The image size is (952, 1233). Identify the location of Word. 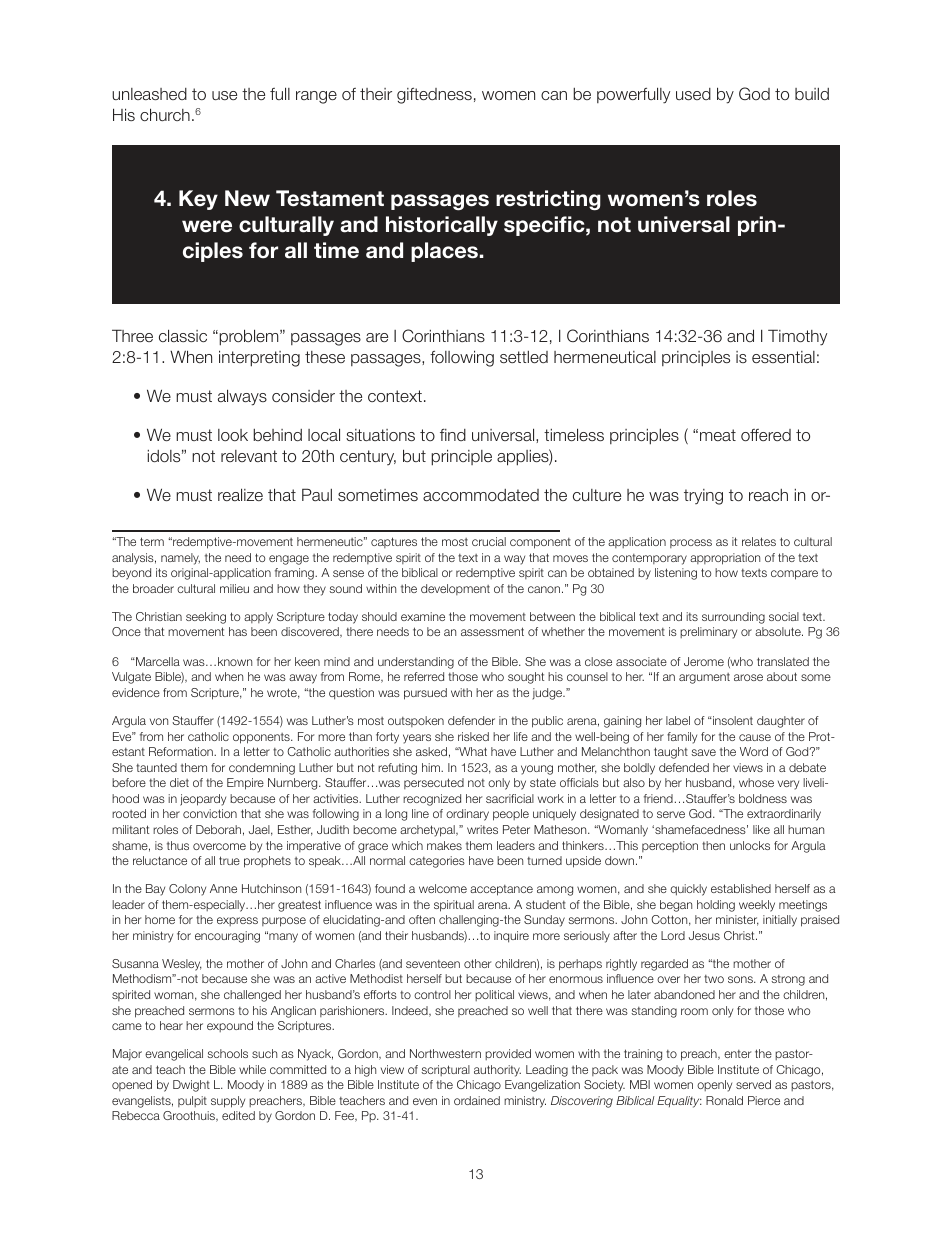
(754, 751).
